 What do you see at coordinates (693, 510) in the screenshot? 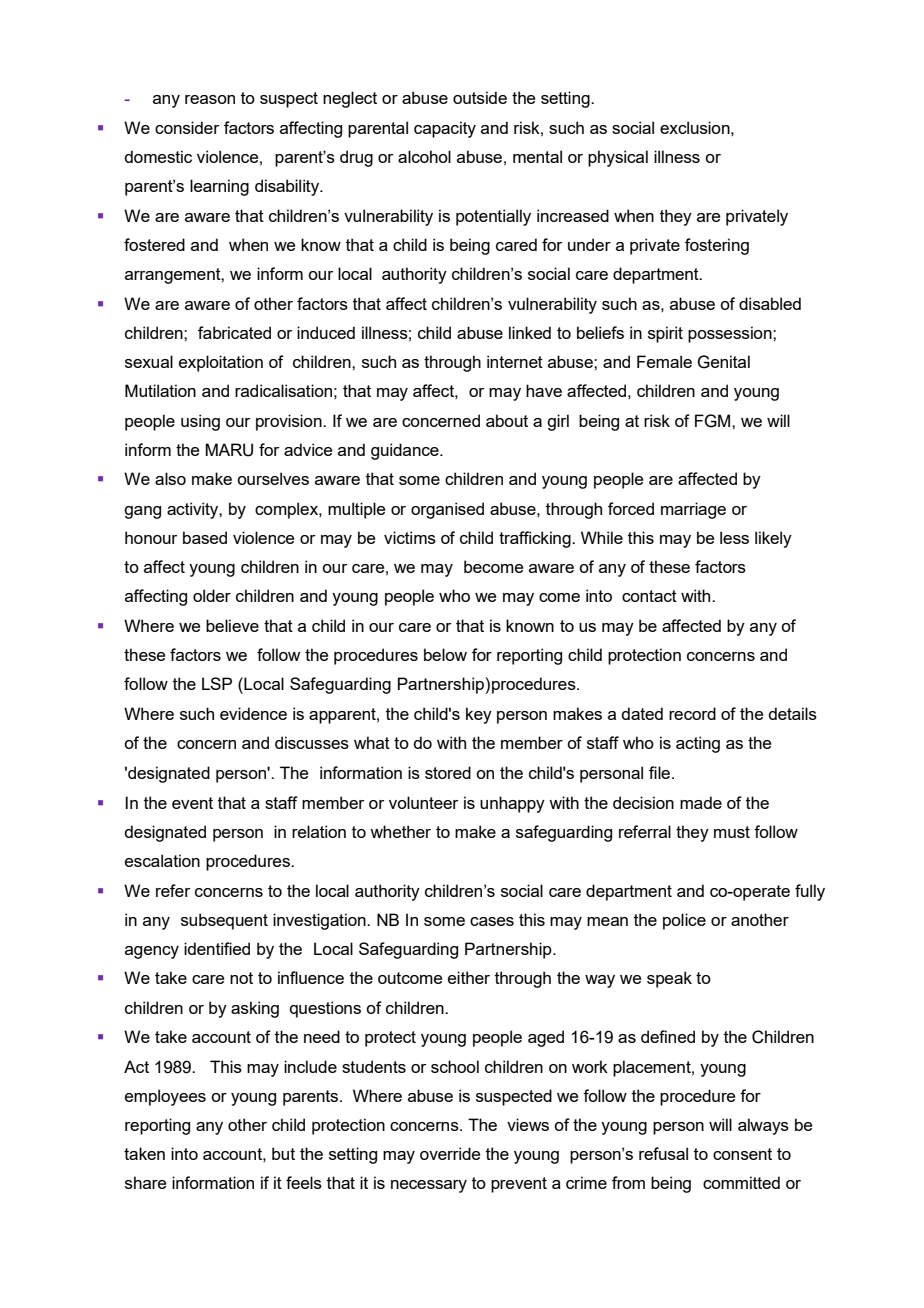
I see `marriage` at bounding box center [693, 510].
